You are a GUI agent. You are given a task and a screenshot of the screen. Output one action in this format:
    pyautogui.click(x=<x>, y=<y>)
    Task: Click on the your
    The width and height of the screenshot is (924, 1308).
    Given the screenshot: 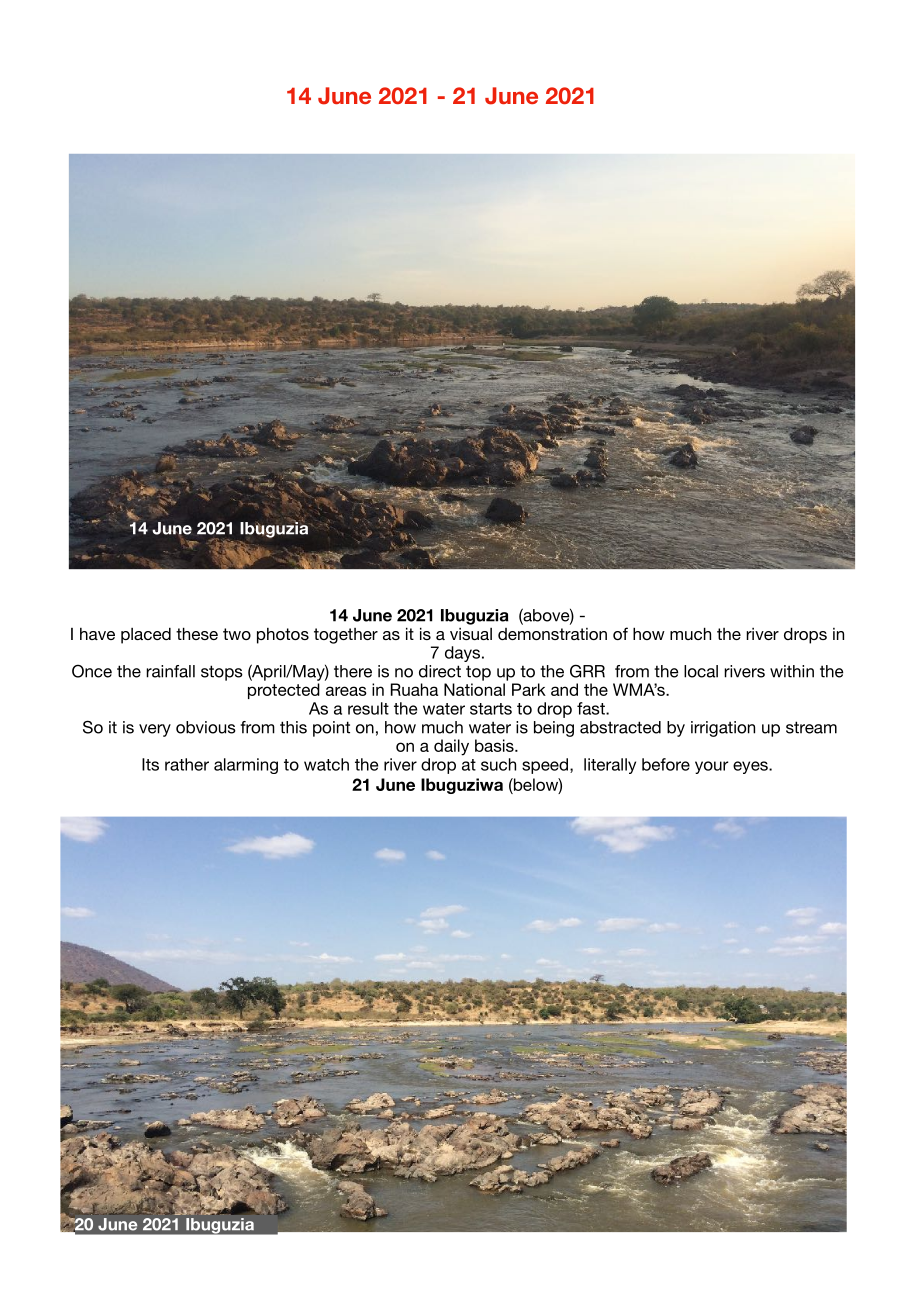 What is the action you would take?
    pyautogui.click(x=711, y=767)
